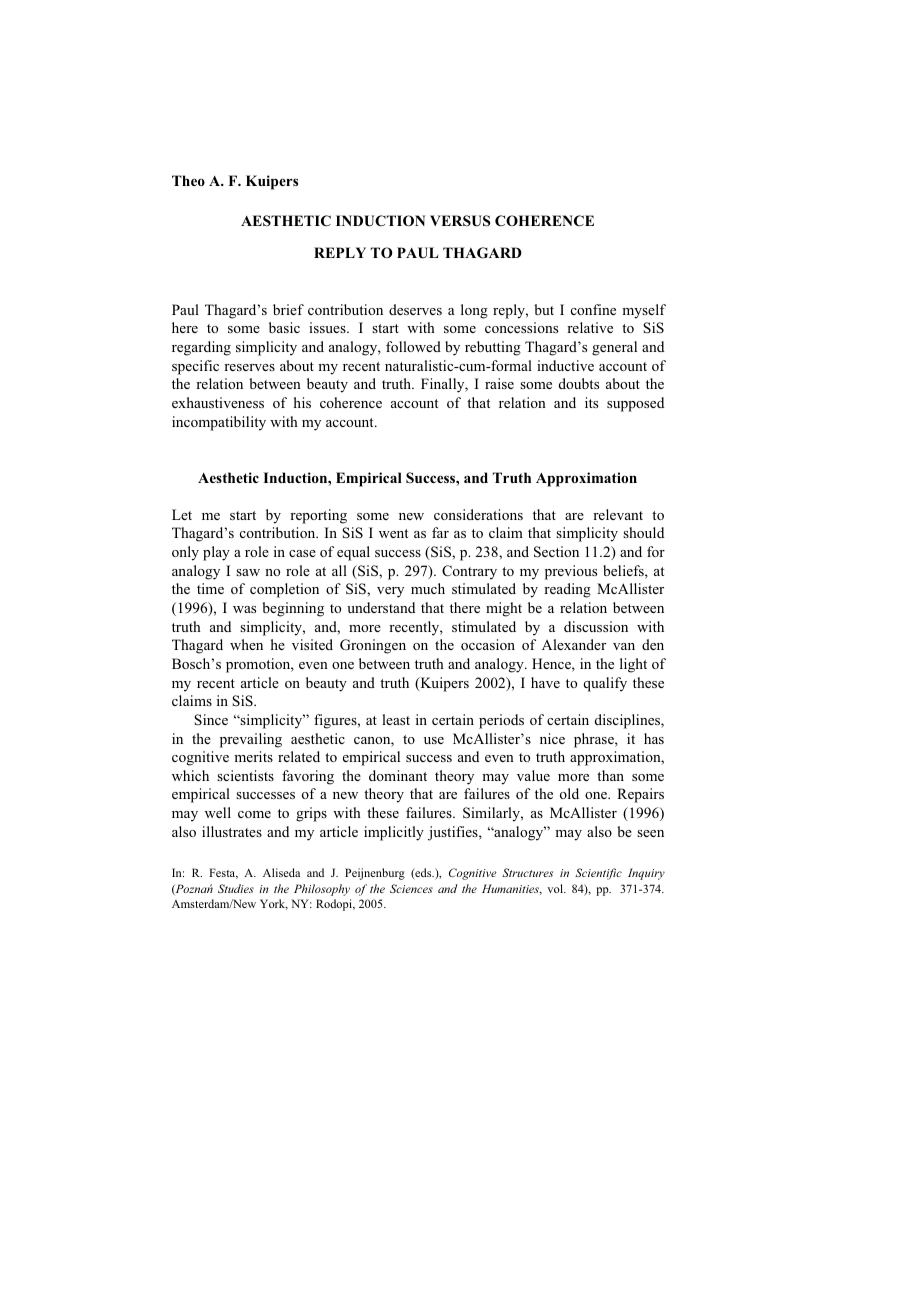 The height and width of the screenshot is (1308, 924). Describe the element at coordinates (571, 572) in the screenshot. I see `previous` at that location.
